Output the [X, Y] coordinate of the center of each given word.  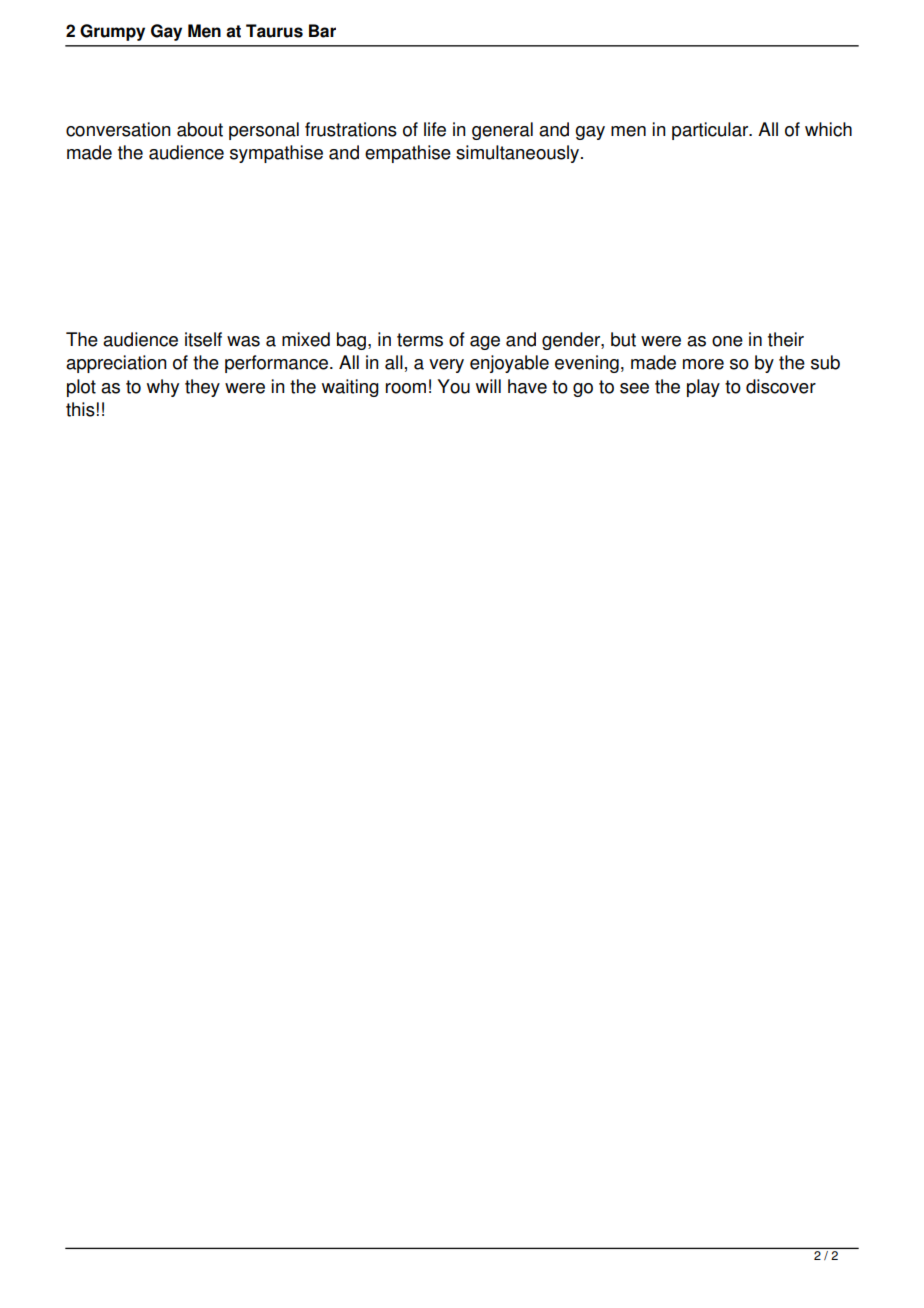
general [502, 131]
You [453, 386]
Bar [322, 31]
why [163, 388]
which [828, 129]
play [703, 388]
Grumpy [112, 32]
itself [203, 339]
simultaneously [519, 154]
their [786, 339]
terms [420, 340]
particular [711, 131]
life [435, 129]
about [200, 129]
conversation [118, 129]
